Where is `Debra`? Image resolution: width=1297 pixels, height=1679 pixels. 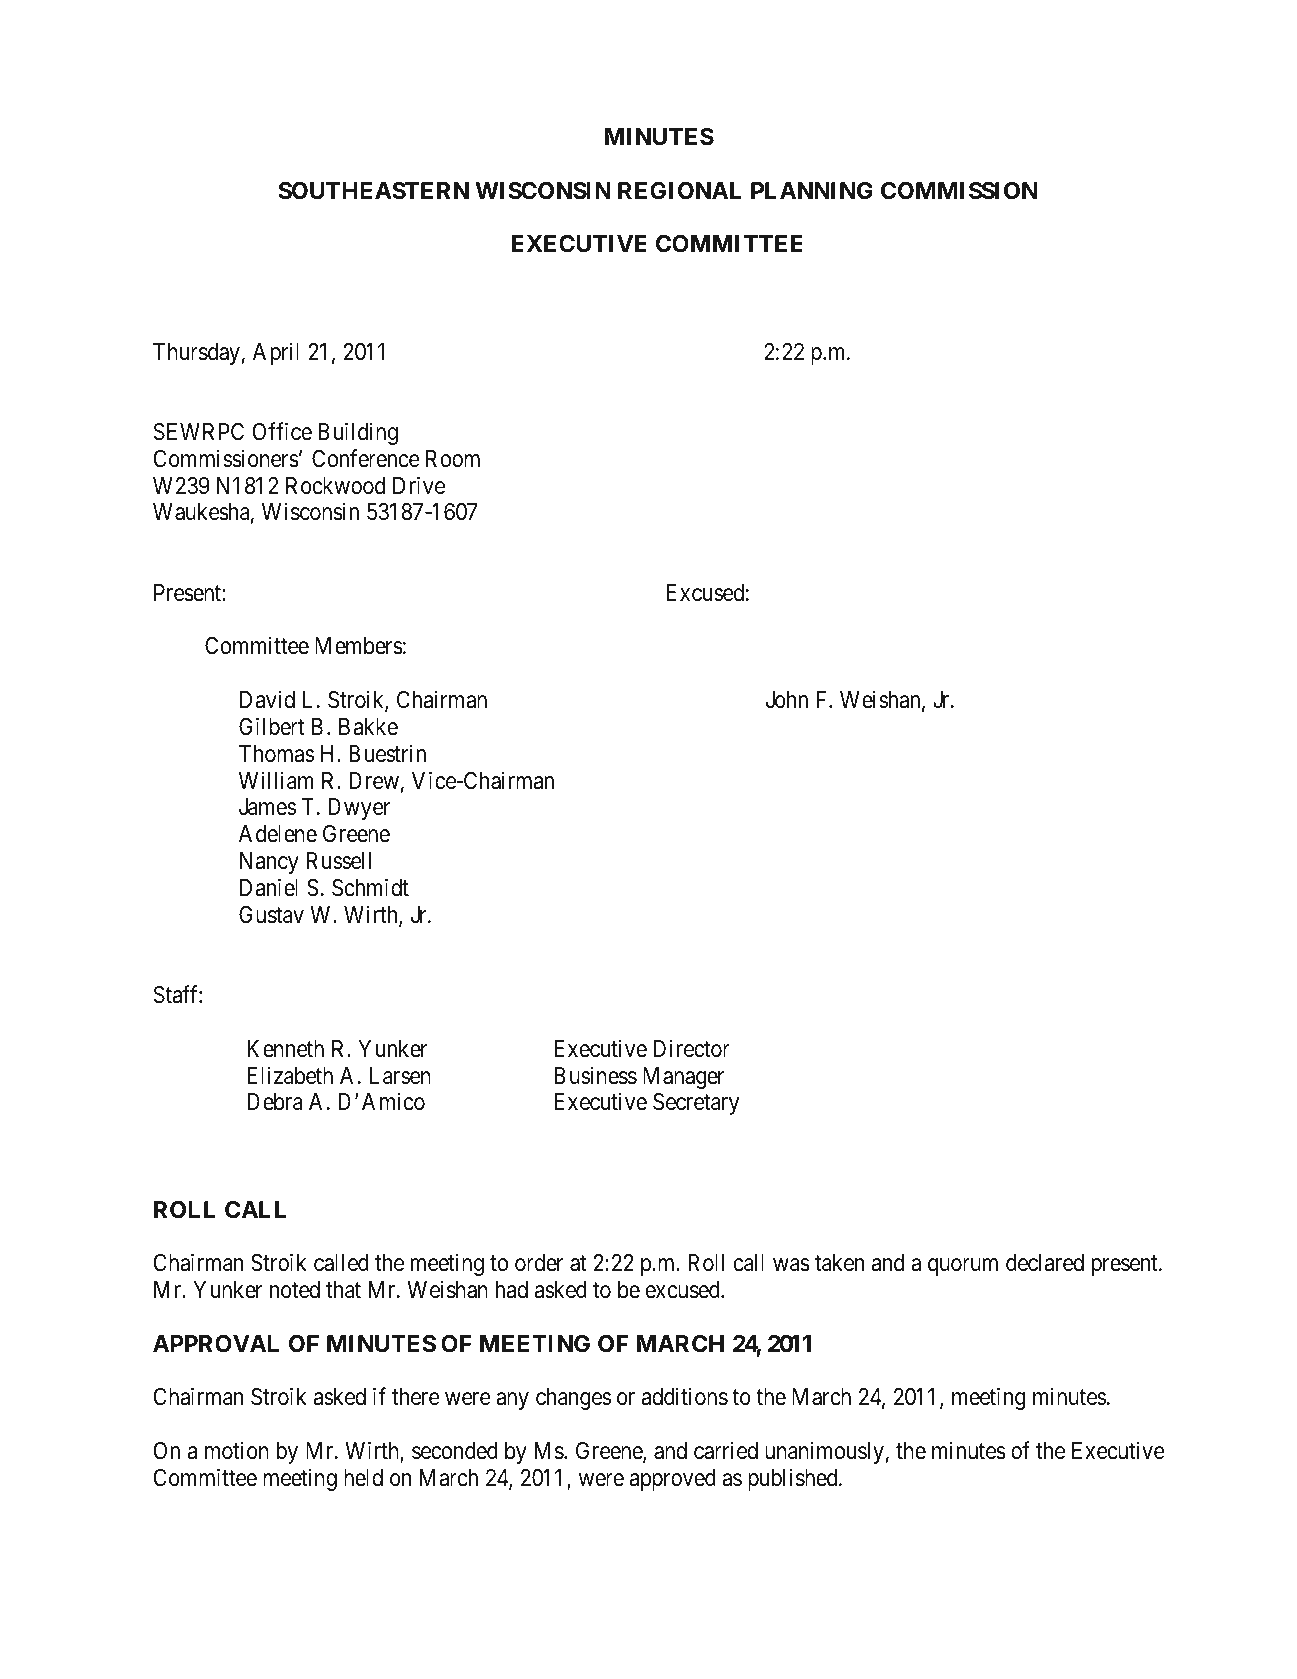
Debra is located at coordinates (275, 1102).
